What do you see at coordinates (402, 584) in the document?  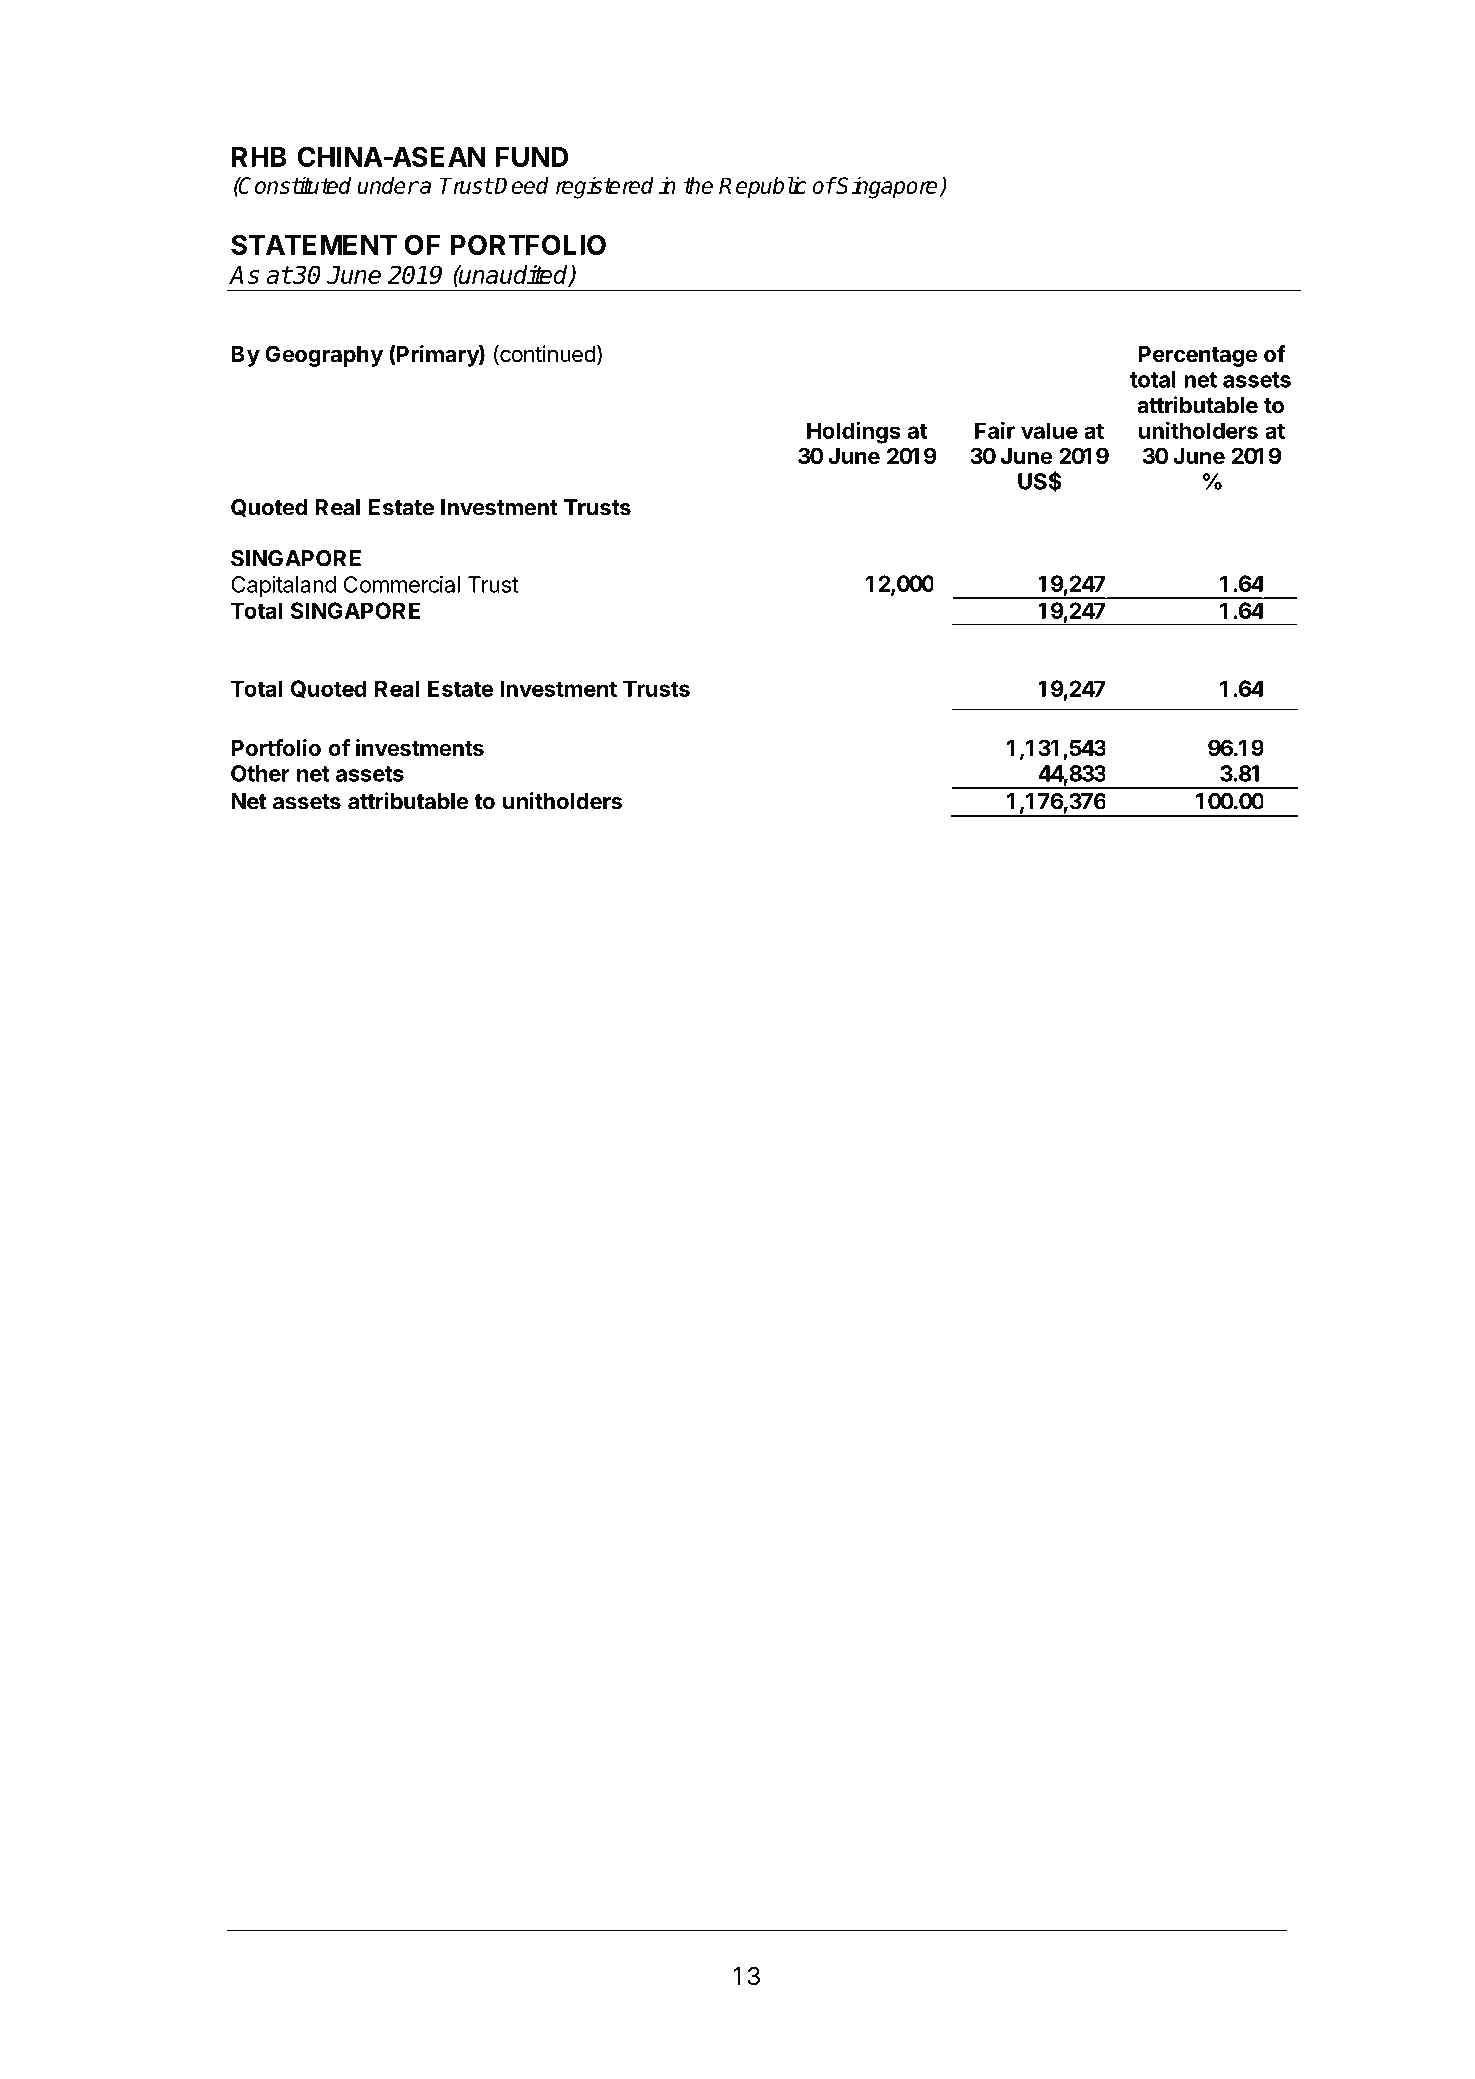 I see `Commercial` at bounding box center [402, 584].
